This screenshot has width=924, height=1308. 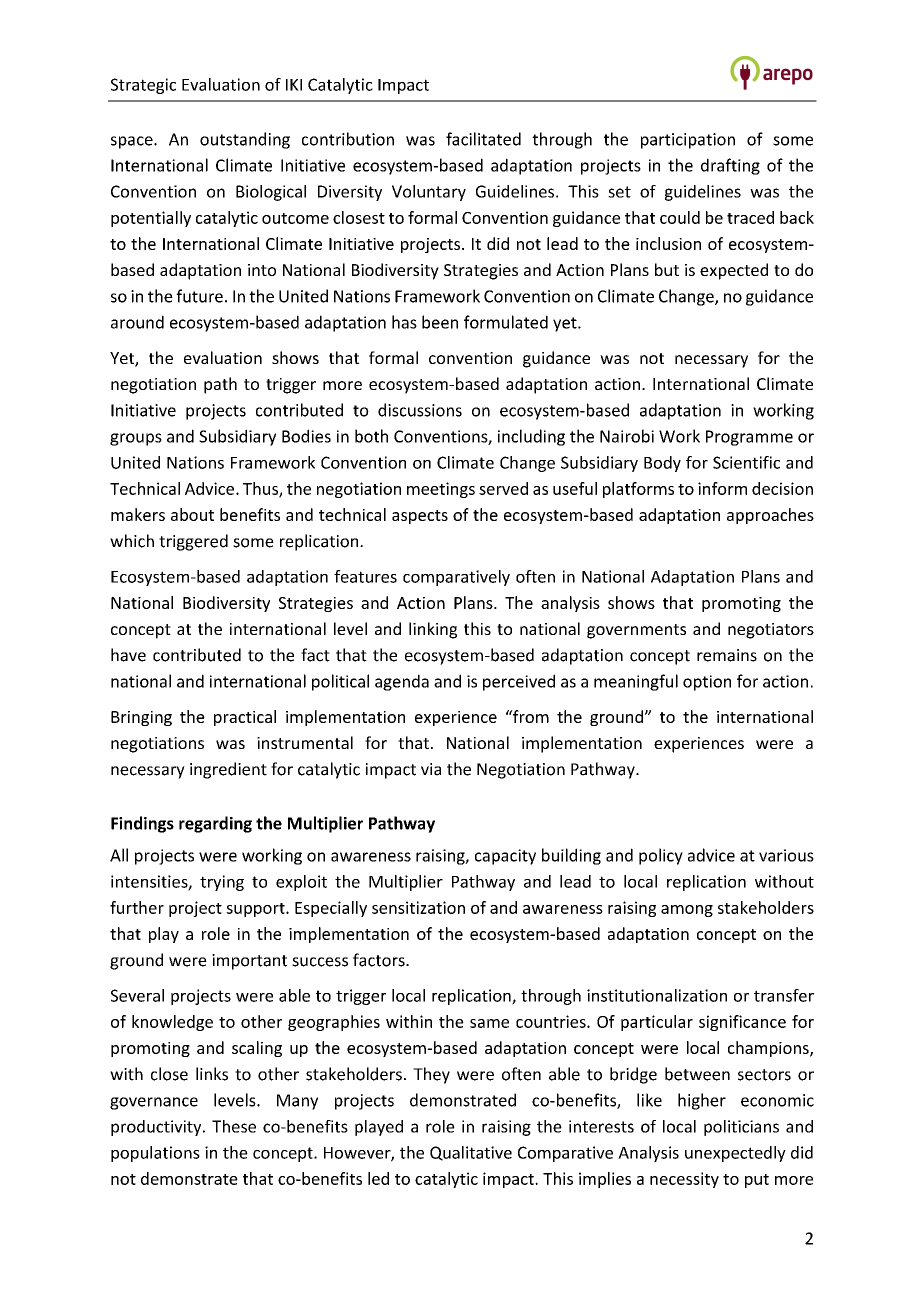 I want to click on Programme, so click(x=749, y=438).
